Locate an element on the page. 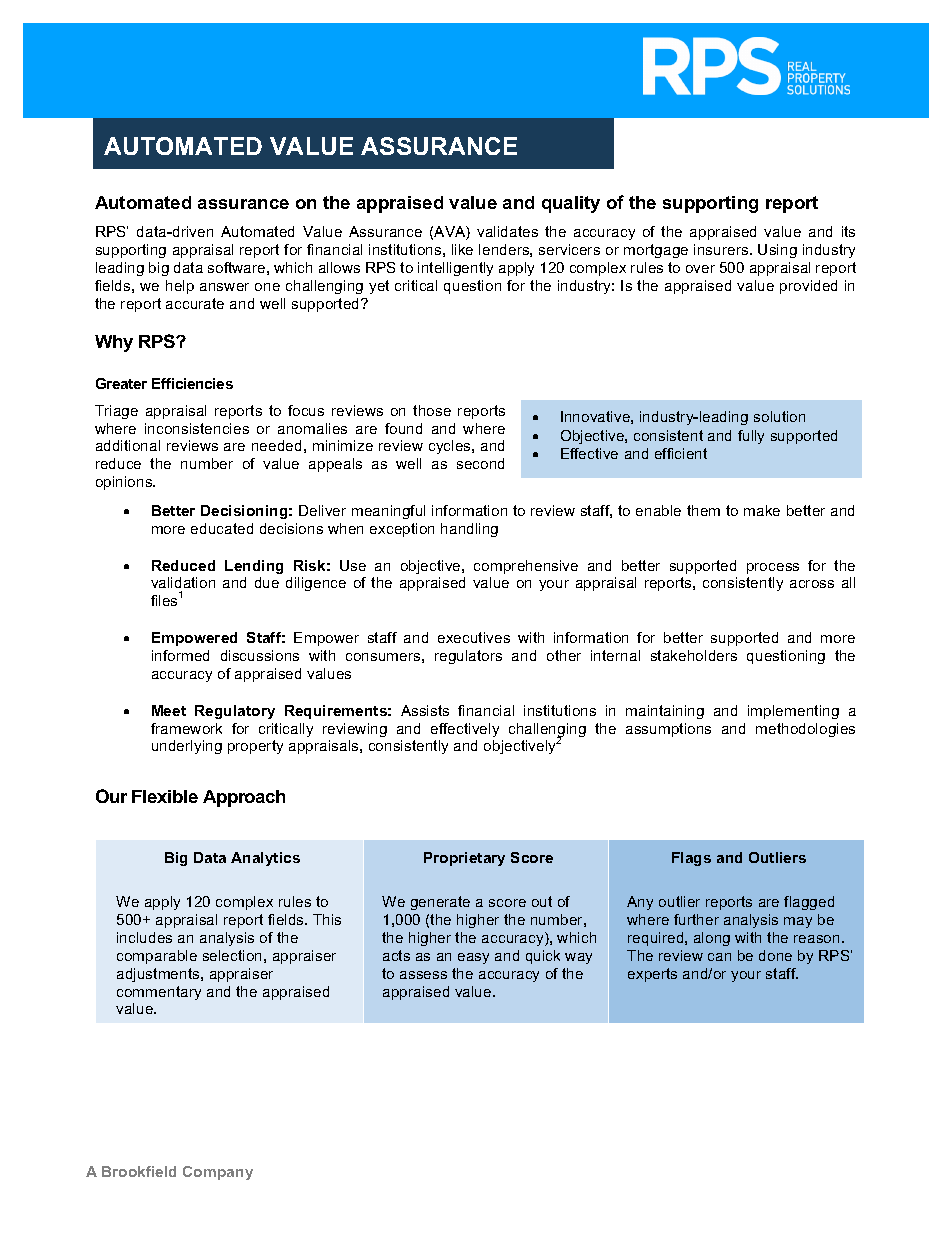  inconsistencies is located at coordinates (197, 428).
